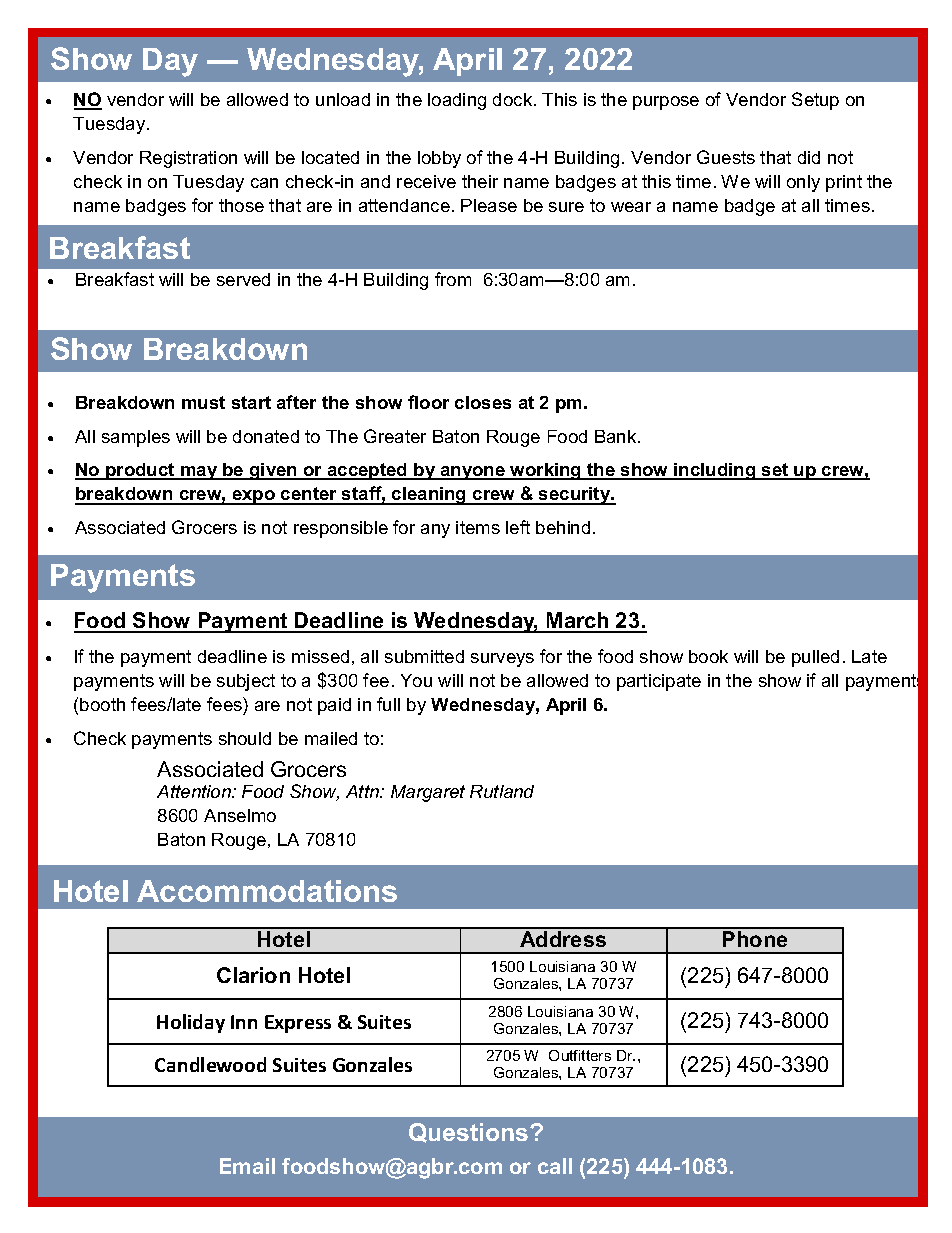 The image size is (952, 1233). What do you see at coordinates (457, 101) in the document?
I see `loading` at bounding box center [457, 101].
